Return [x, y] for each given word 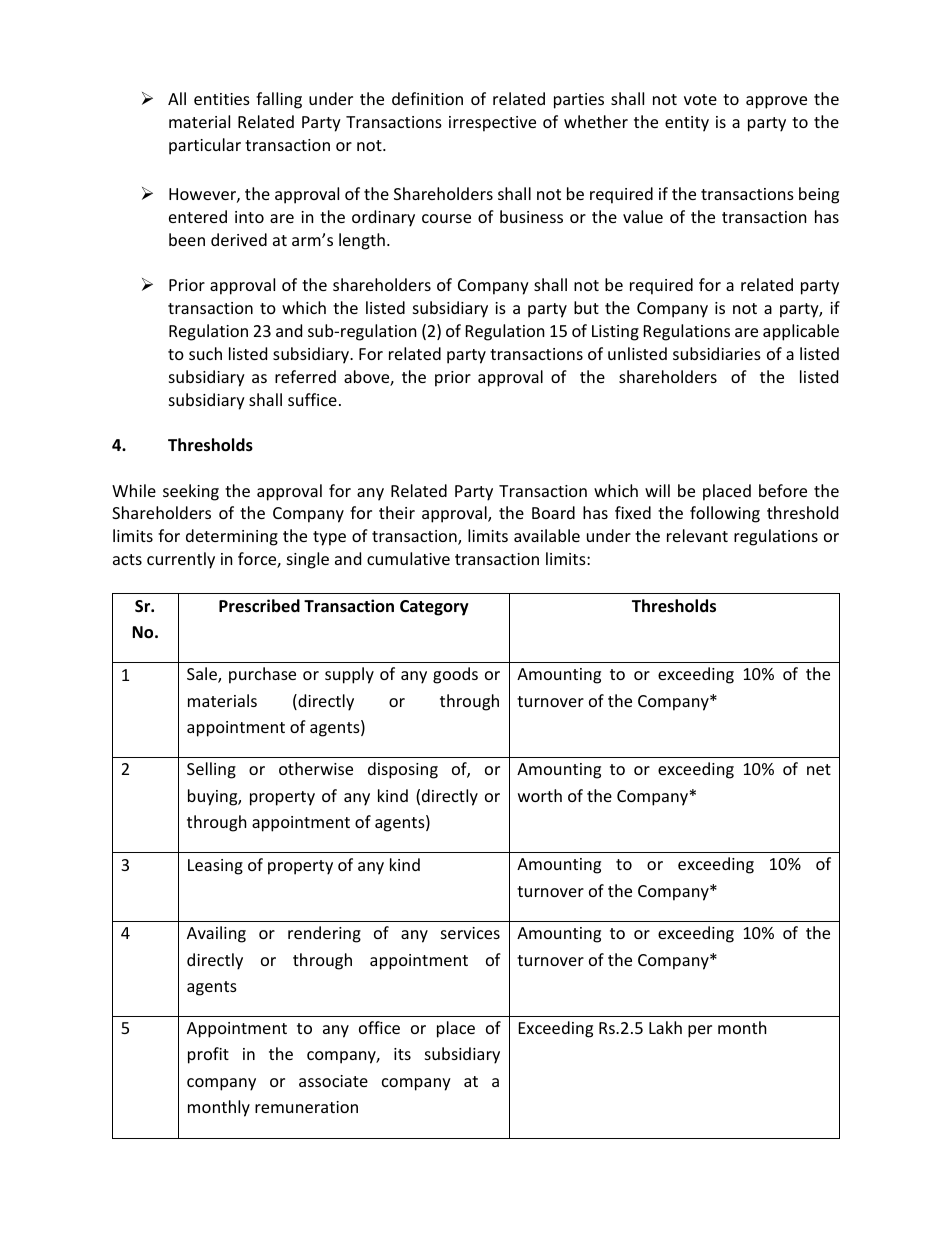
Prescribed [259, 606]
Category [434, 608]
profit [208, 1055]
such [205, 353]
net [819, 769]
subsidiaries [717, 353]
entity [687, 124]
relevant [697, 535]
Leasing [215, 867]
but [586, 307]
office [379, 1027]
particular [205, 146]
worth [540, 795]
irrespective [492, 124]
